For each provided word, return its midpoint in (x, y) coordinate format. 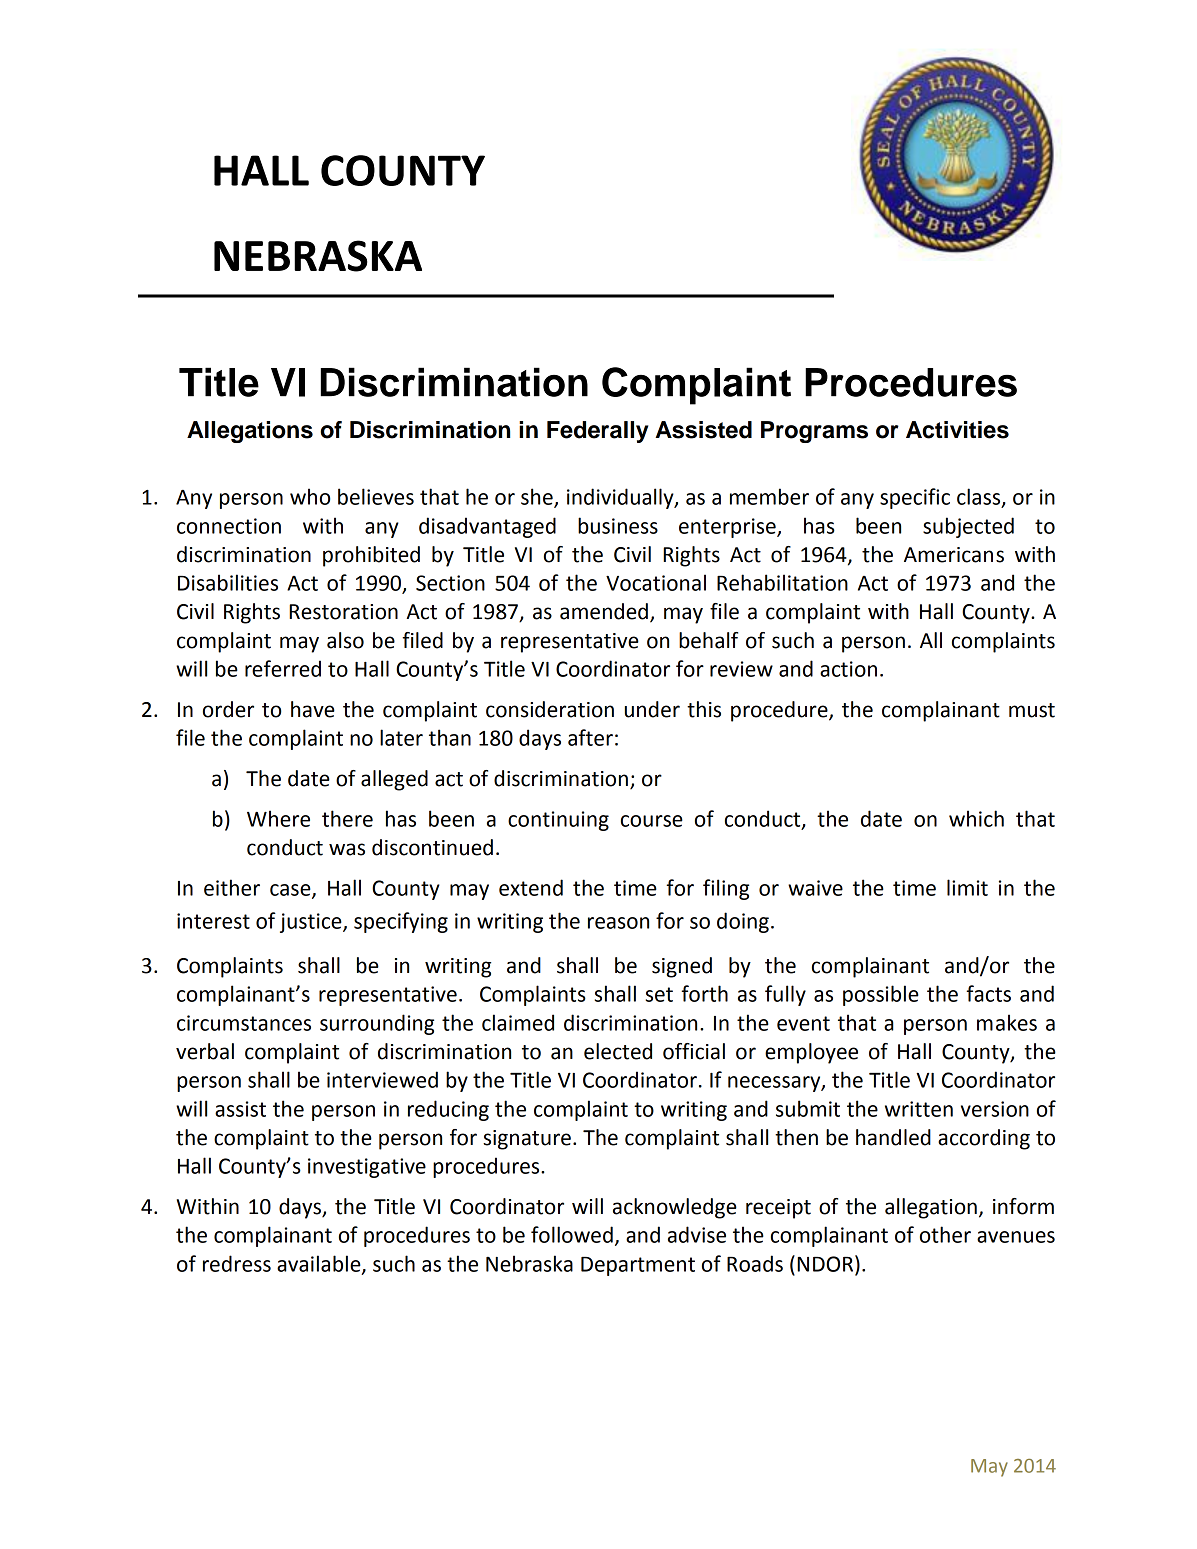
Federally (597, 432)
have (313, 709)
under (652, 709)
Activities (957, 430)
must (1032, 710)
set (659, 994)
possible (881, 995)
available (320, 1264)
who (310, 496)
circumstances (244, 1023)
